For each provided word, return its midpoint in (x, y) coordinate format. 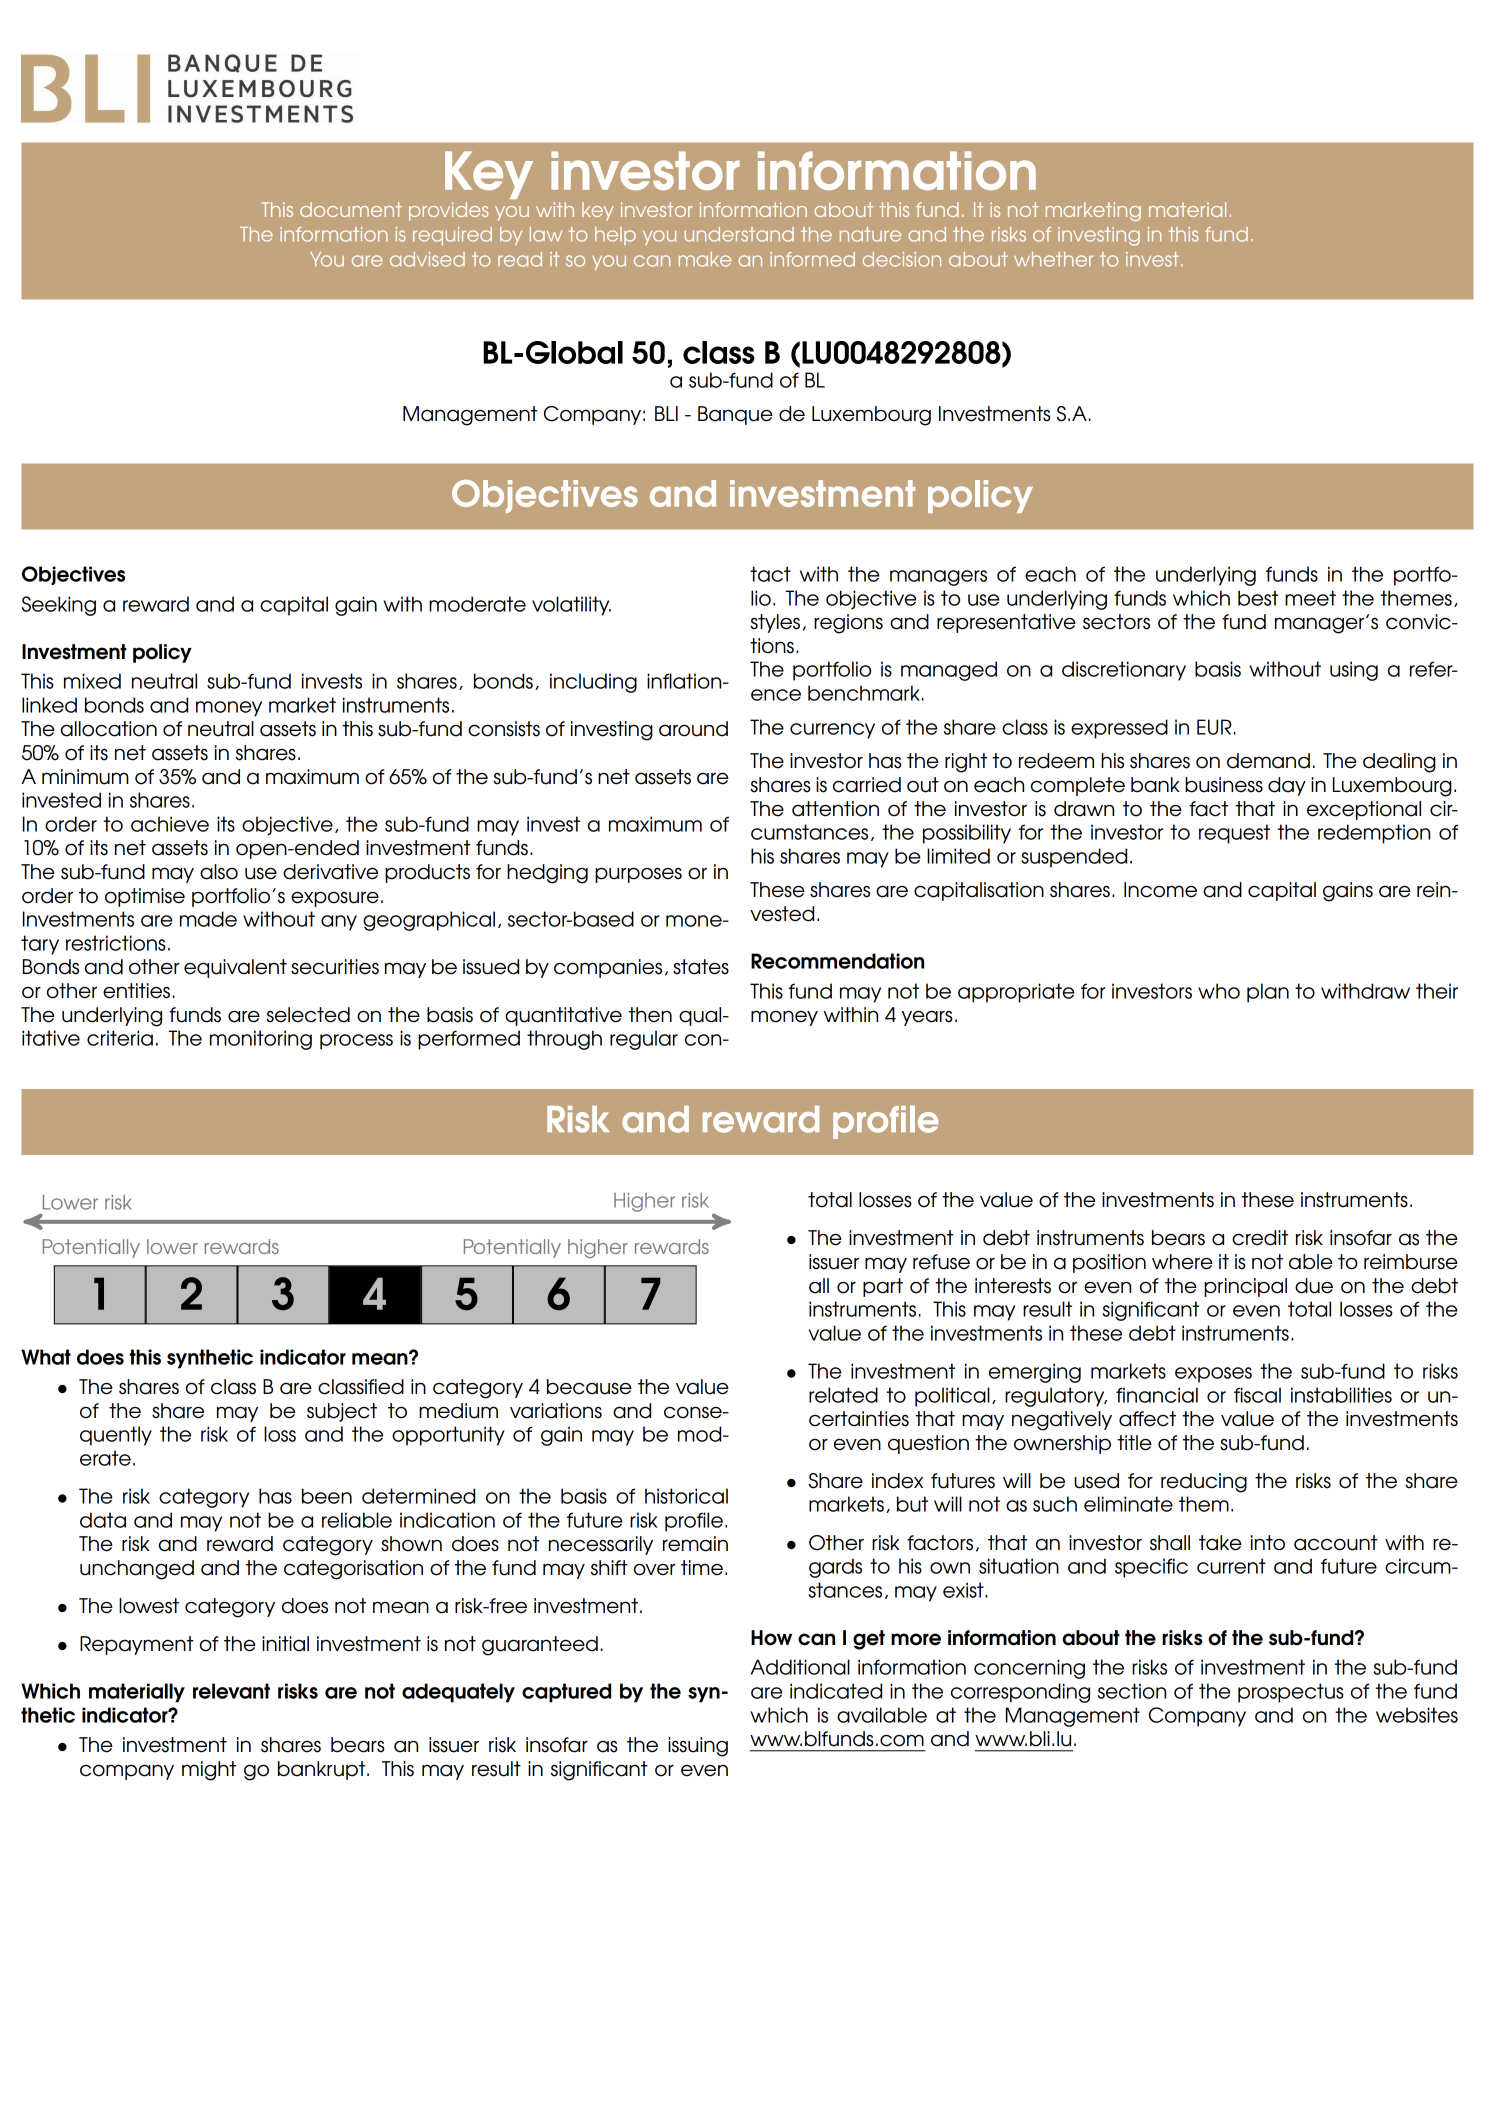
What (46, 1357)
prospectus (1291, 1693)
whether (1054, 259)
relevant (231, 1691)
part (883, 1287)
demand (1268, 761)
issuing (698, 1747)
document (351, 209)
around (693, 729)
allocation (109, 729)
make (705, 259)
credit (1260, 1238)
